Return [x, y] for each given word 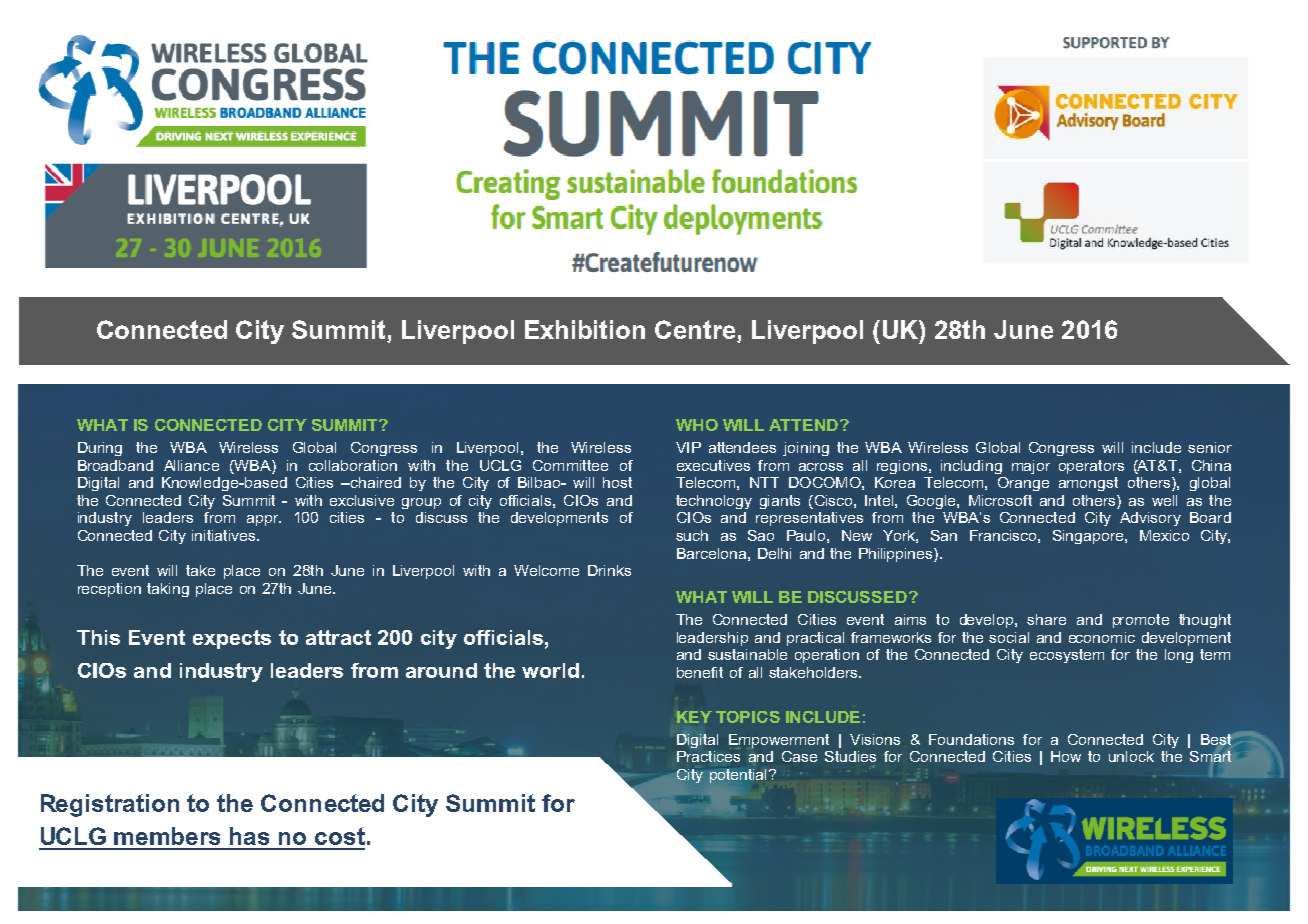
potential [738, 776]
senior [1210, 447]
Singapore [1089, 537]
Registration [110, 805]
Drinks [609, 570]
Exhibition [585, 329]
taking [168, 590]
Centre [696, 331]
